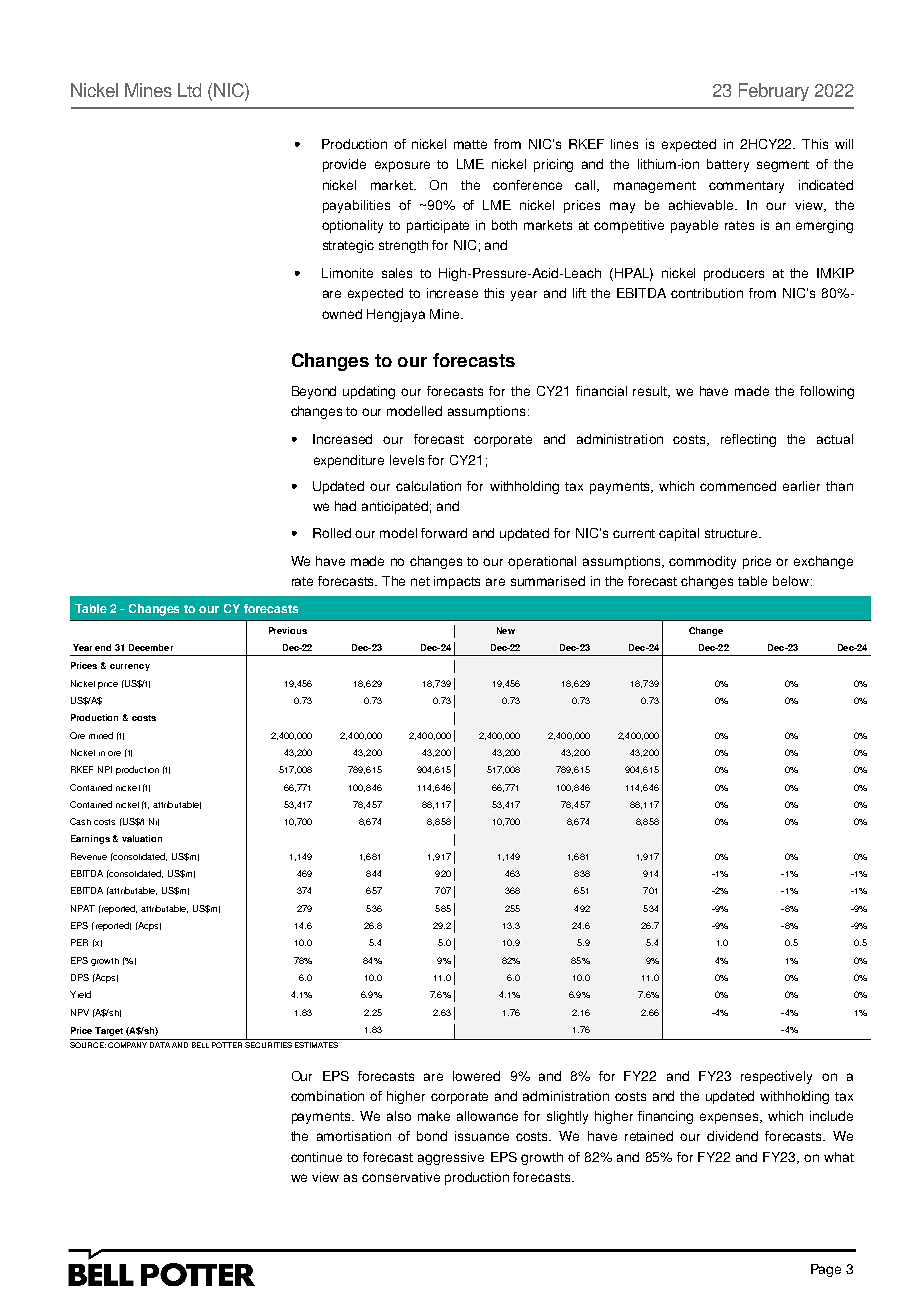  Describe the element at coordinates (189, 90) in the screenshot. I see `Ltd` at that location.
